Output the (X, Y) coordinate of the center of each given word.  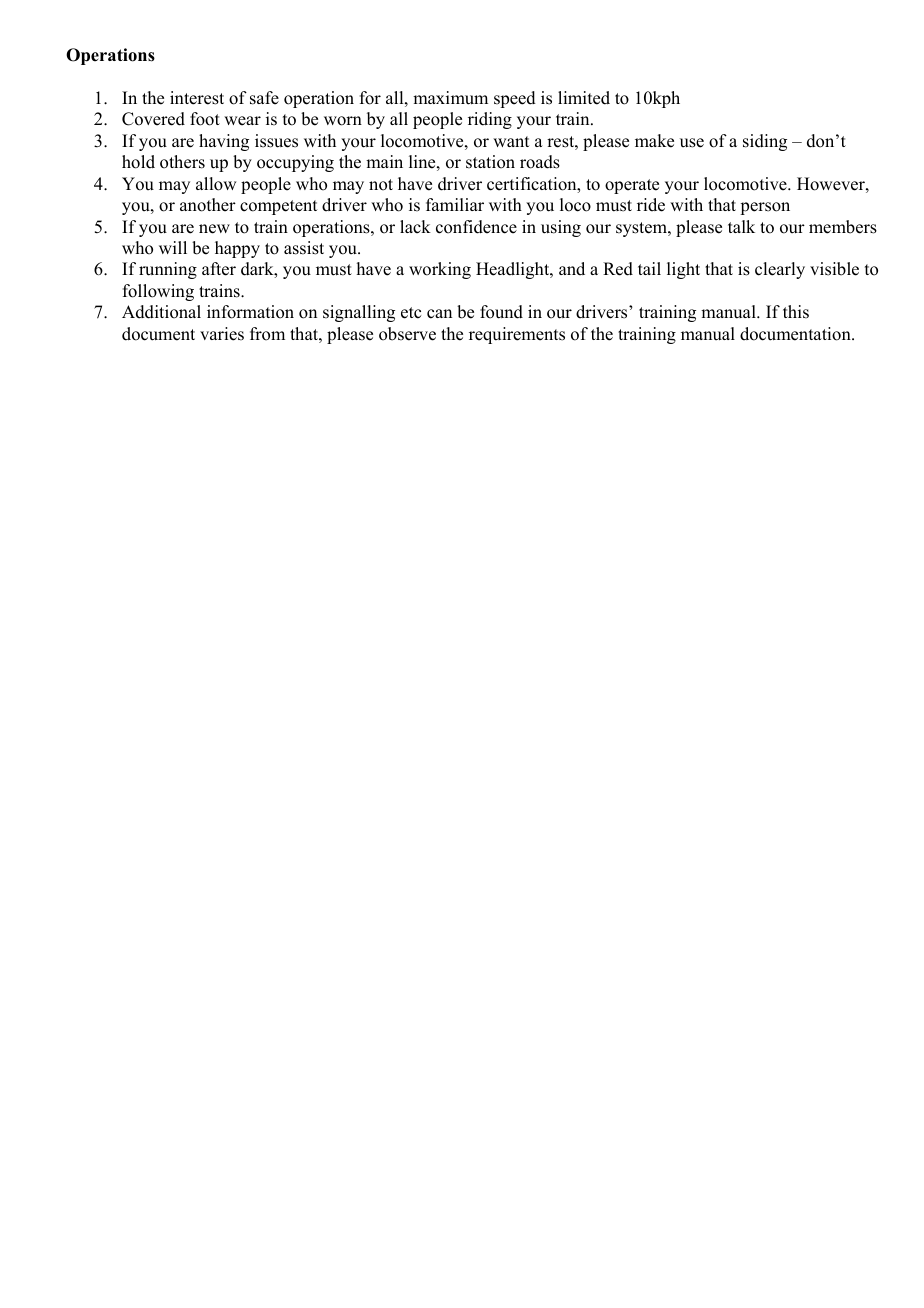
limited (584, 98)
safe (264, 98)
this (796, 312)
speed (515, 99)
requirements (517, 335)
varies (222, 334)
